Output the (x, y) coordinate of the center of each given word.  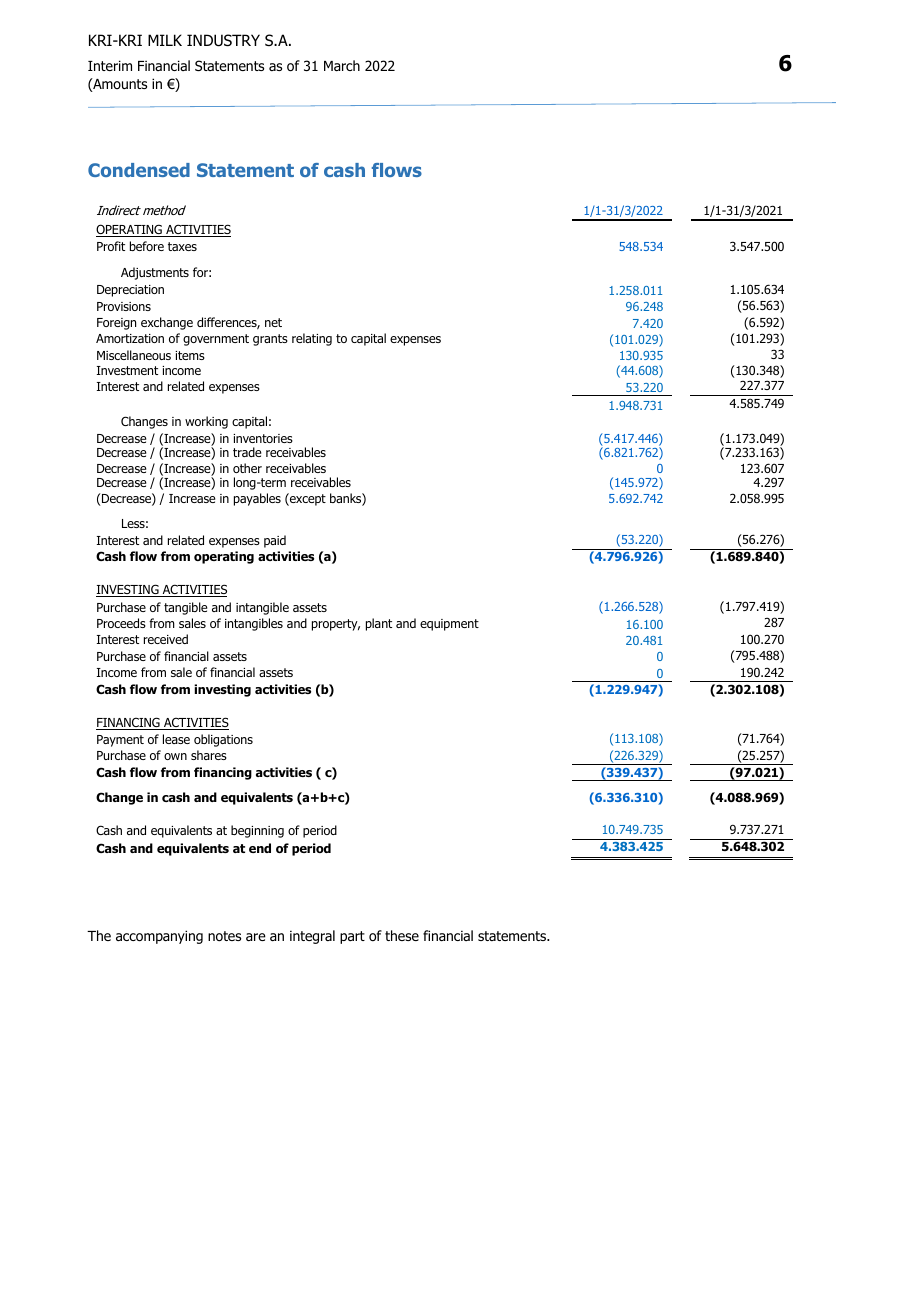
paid (275, 541)
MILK (165, 40)
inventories (263, 438)
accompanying (159, 937)
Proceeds (121, 623)
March (342, 65)
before (147, 246)
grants (270, 340)
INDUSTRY (223, 40)
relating (312, 339)
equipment (449, 625)
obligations (223, 740)
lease (176, 739)
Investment (127, 370)
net (273, 322)
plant (379, 624)
